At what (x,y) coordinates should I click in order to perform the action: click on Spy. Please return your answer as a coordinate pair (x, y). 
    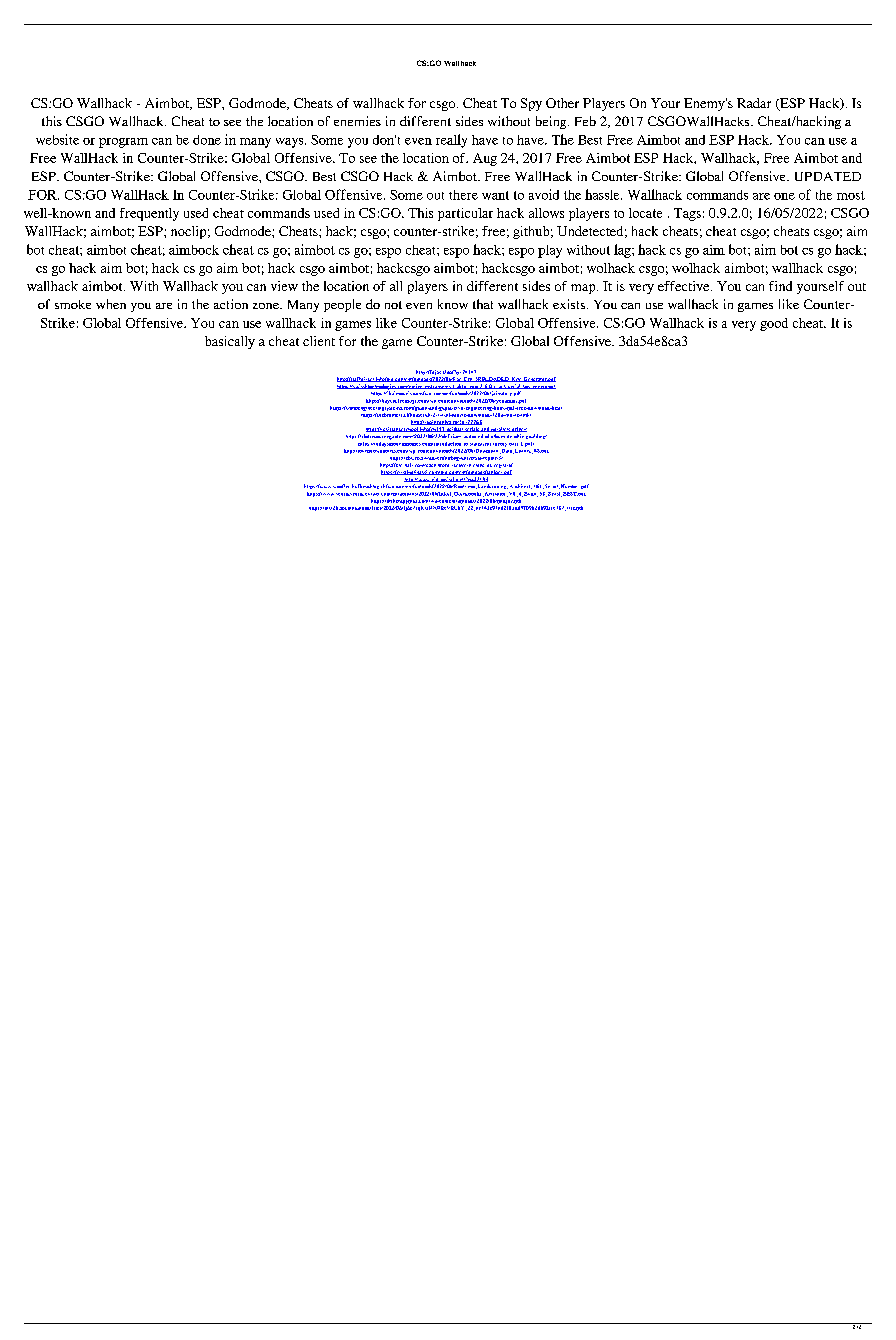
    Looking at the image, I should click on (531, 104).
